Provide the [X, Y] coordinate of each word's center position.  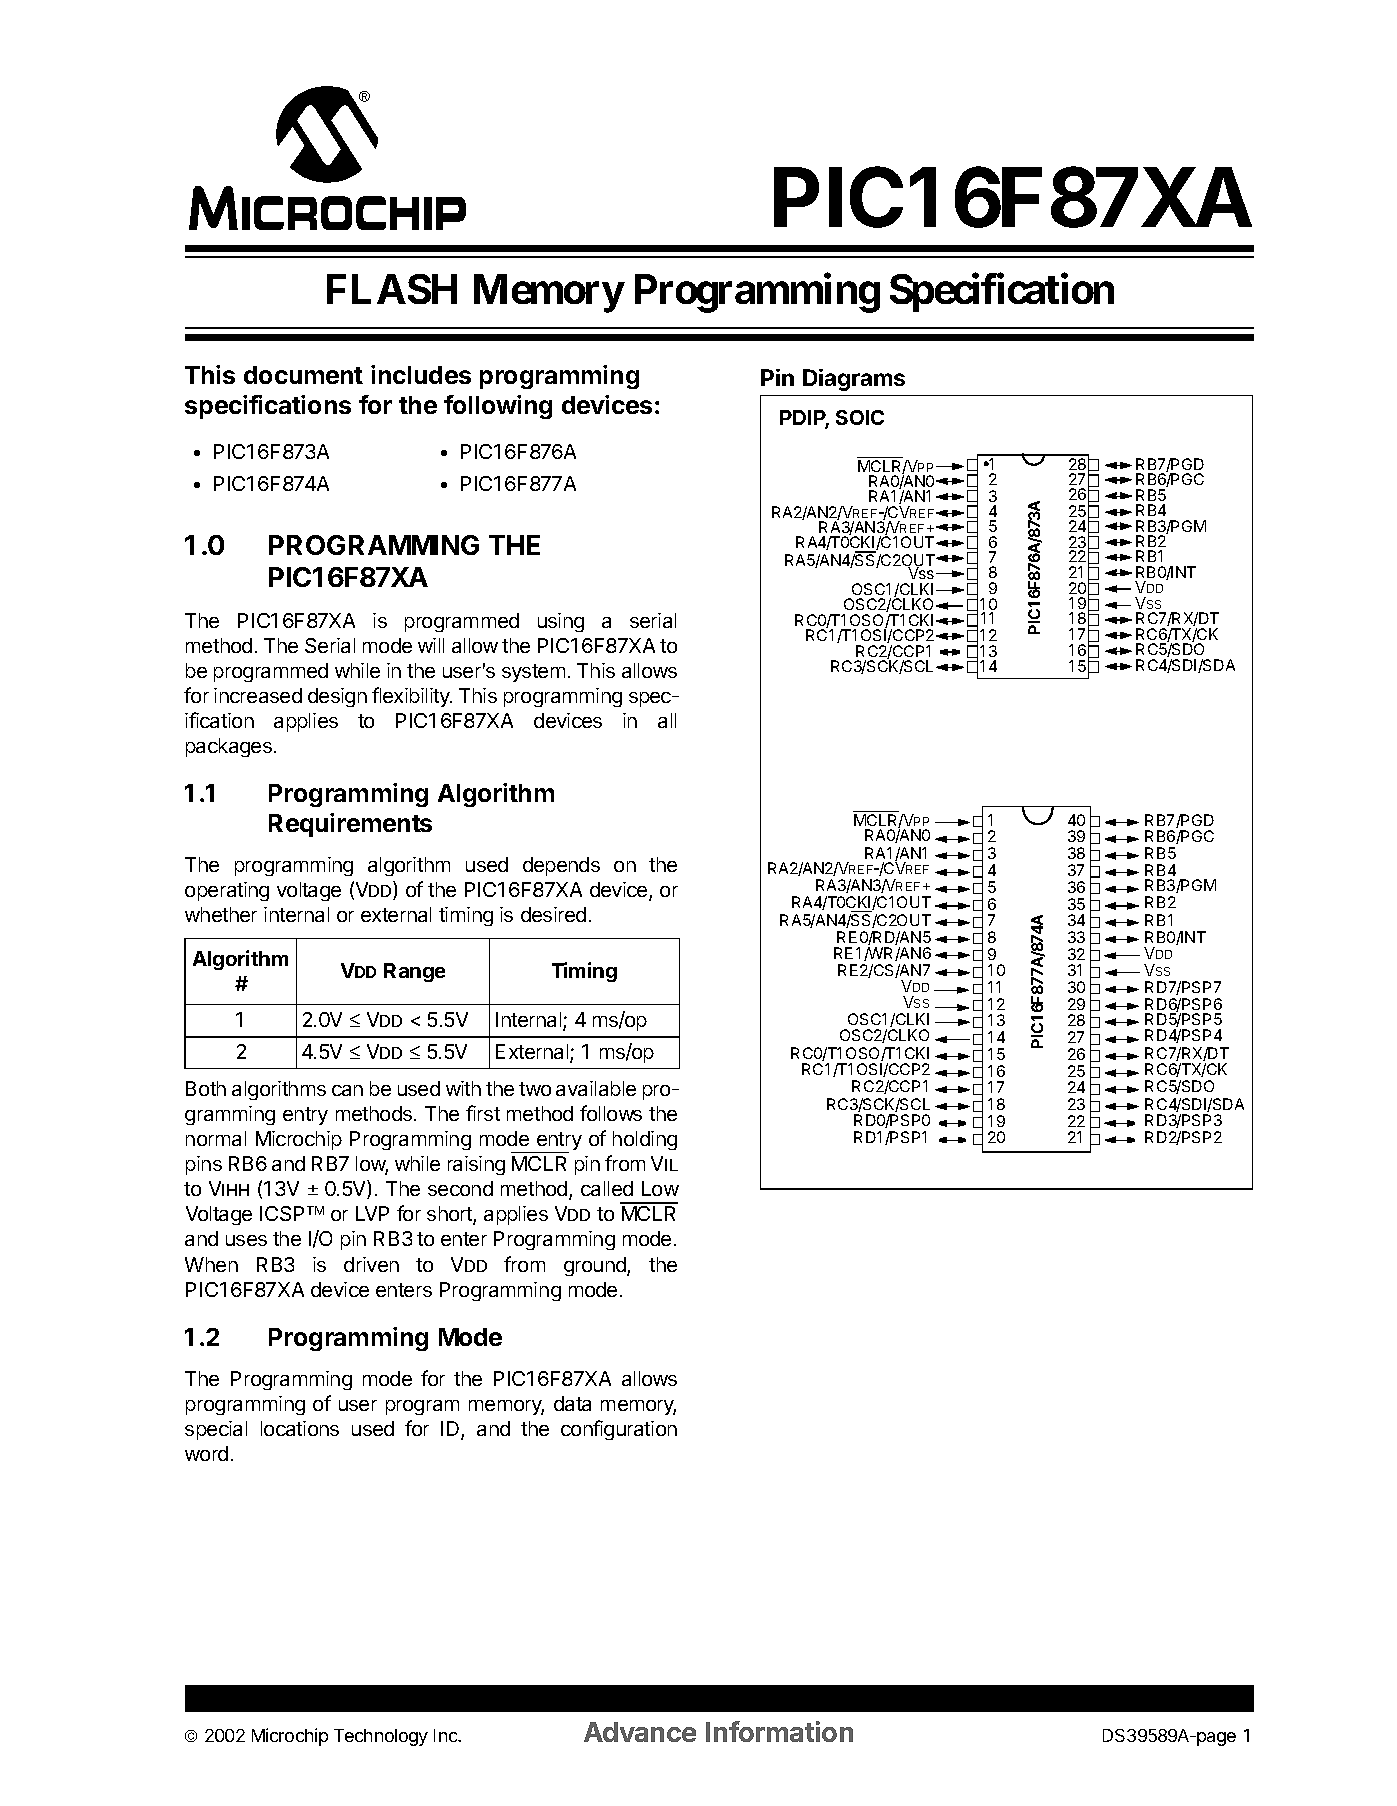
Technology [381, 1737]
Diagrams [854, 380]
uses [246, 1240]
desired [553, 914]
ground [596, 1266]
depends [561, 866]
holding [645, 1140]
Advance [640, 1732]
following [498, 407]
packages [229, 747]
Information [779, 1731]
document [303, 375]
